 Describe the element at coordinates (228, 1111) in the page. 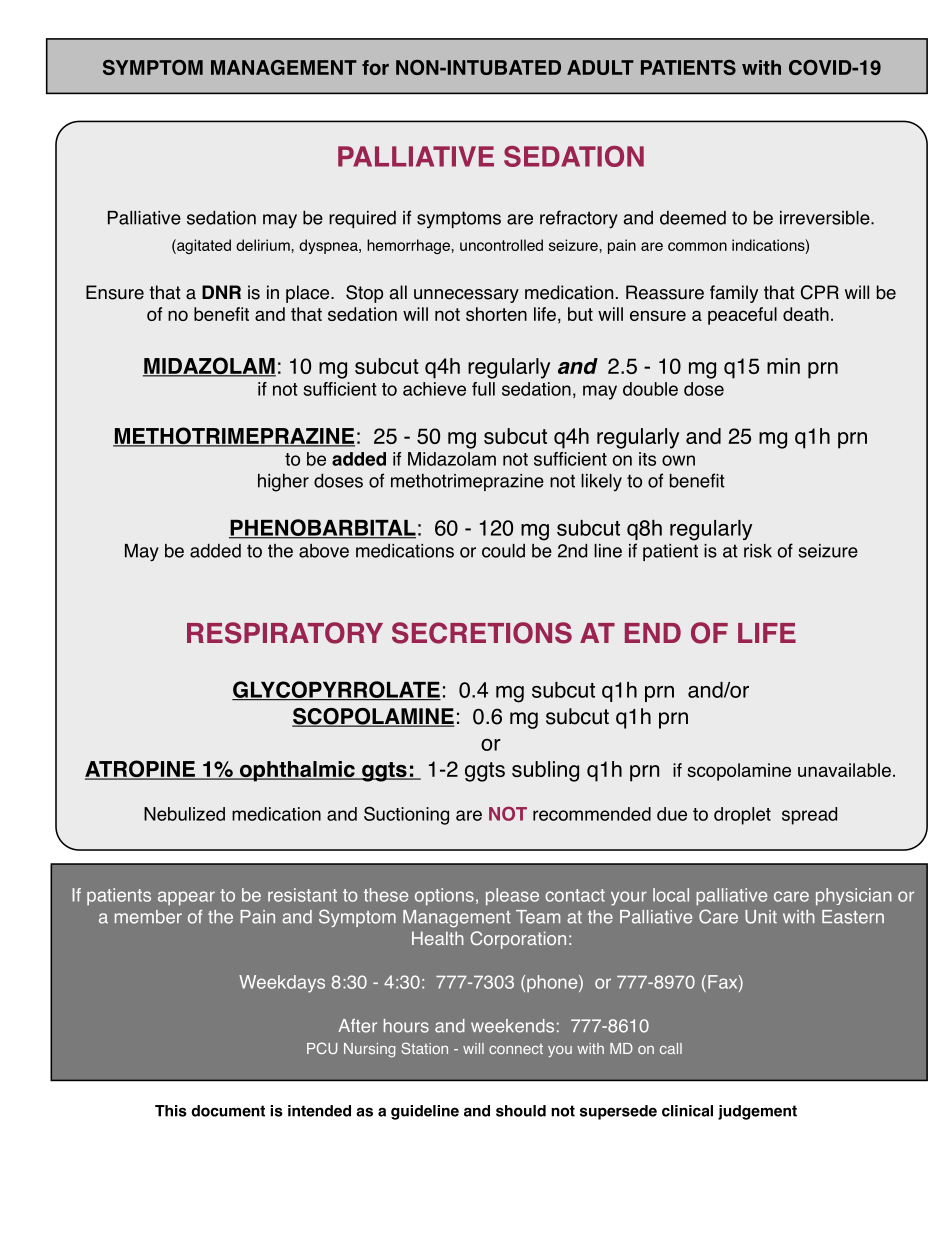

I see `document` at that location.
